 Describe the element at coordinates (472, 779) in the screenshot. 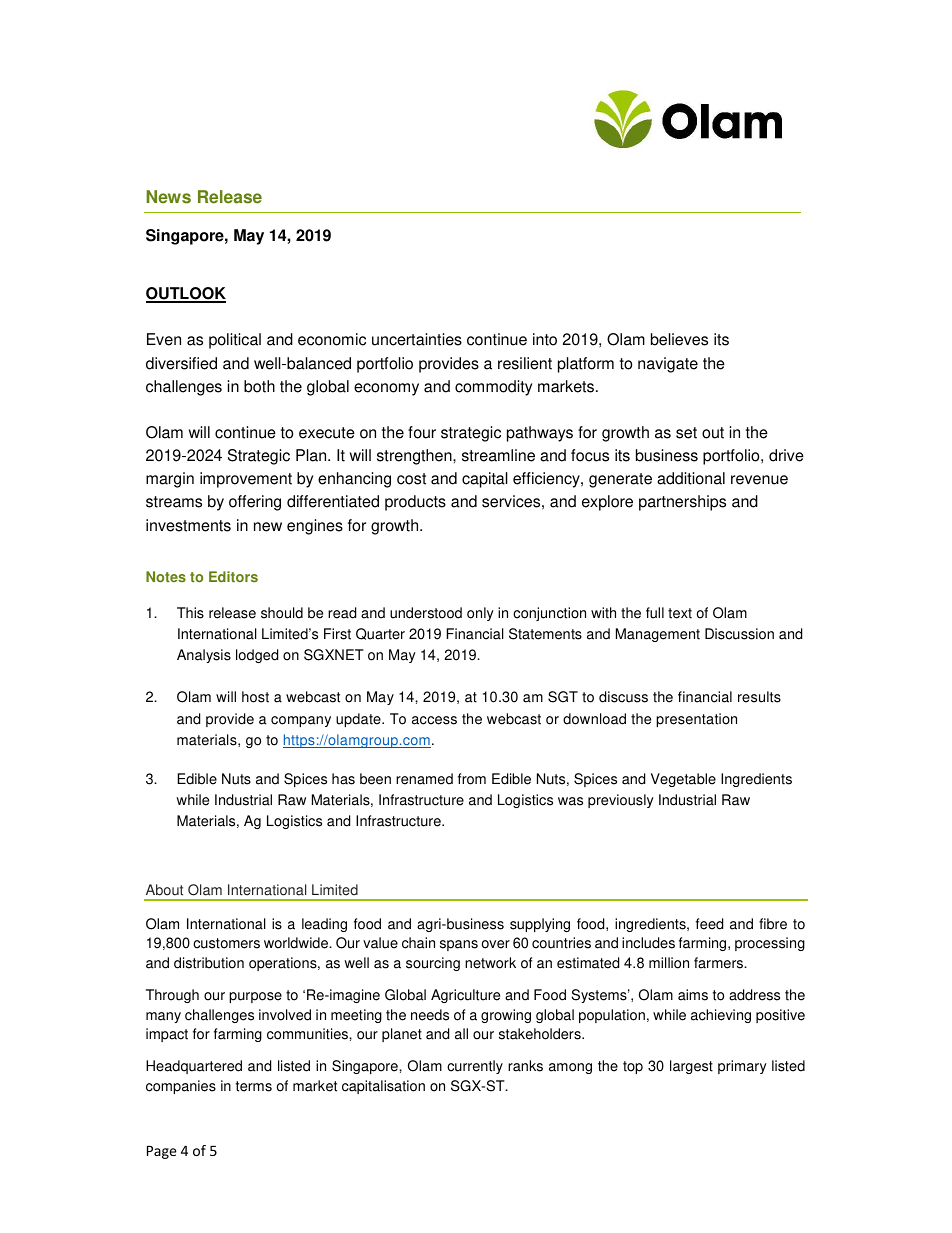

I see `from` at that location.
